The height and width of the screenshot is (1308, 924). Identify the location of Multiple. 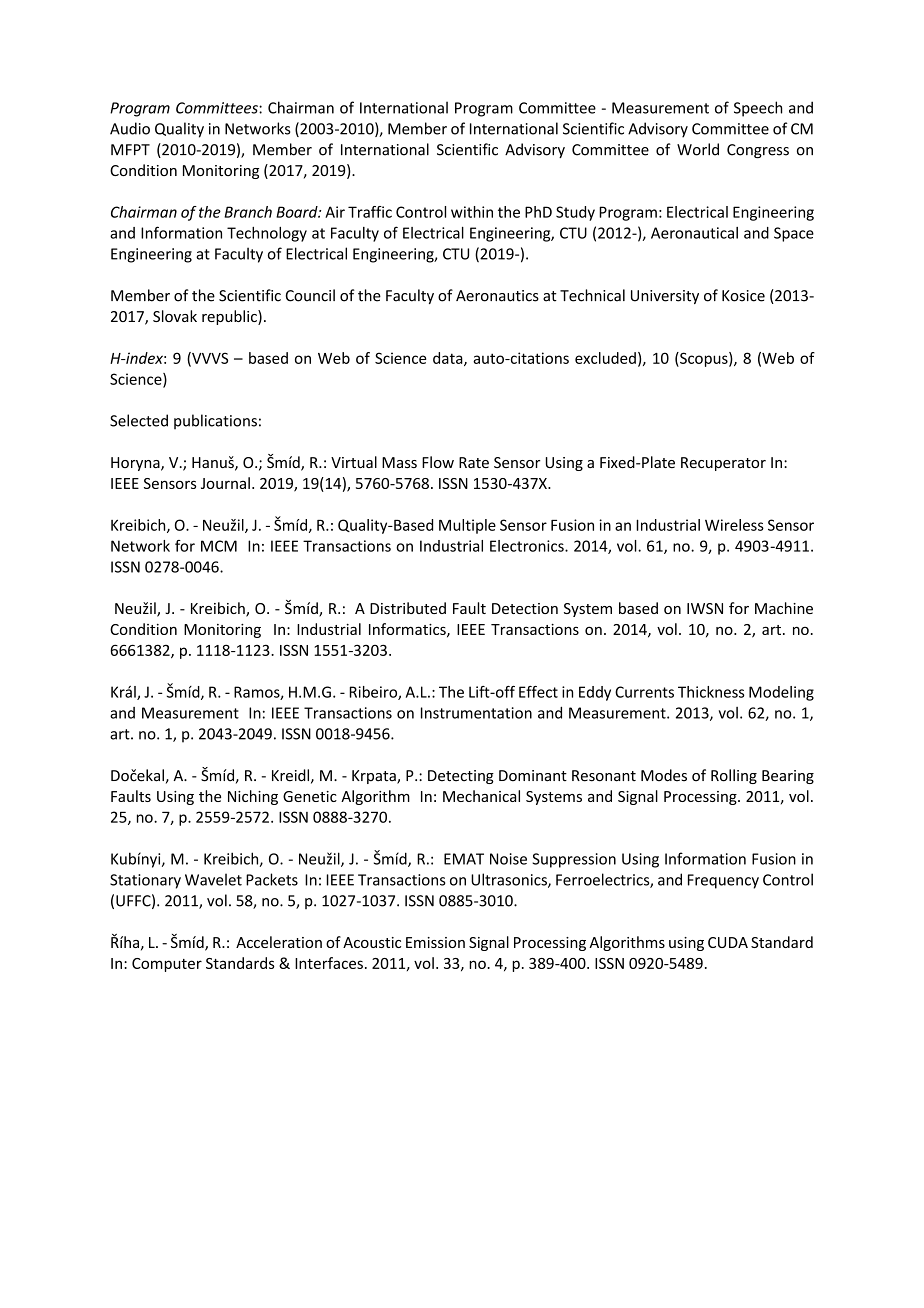
(467, 526).
